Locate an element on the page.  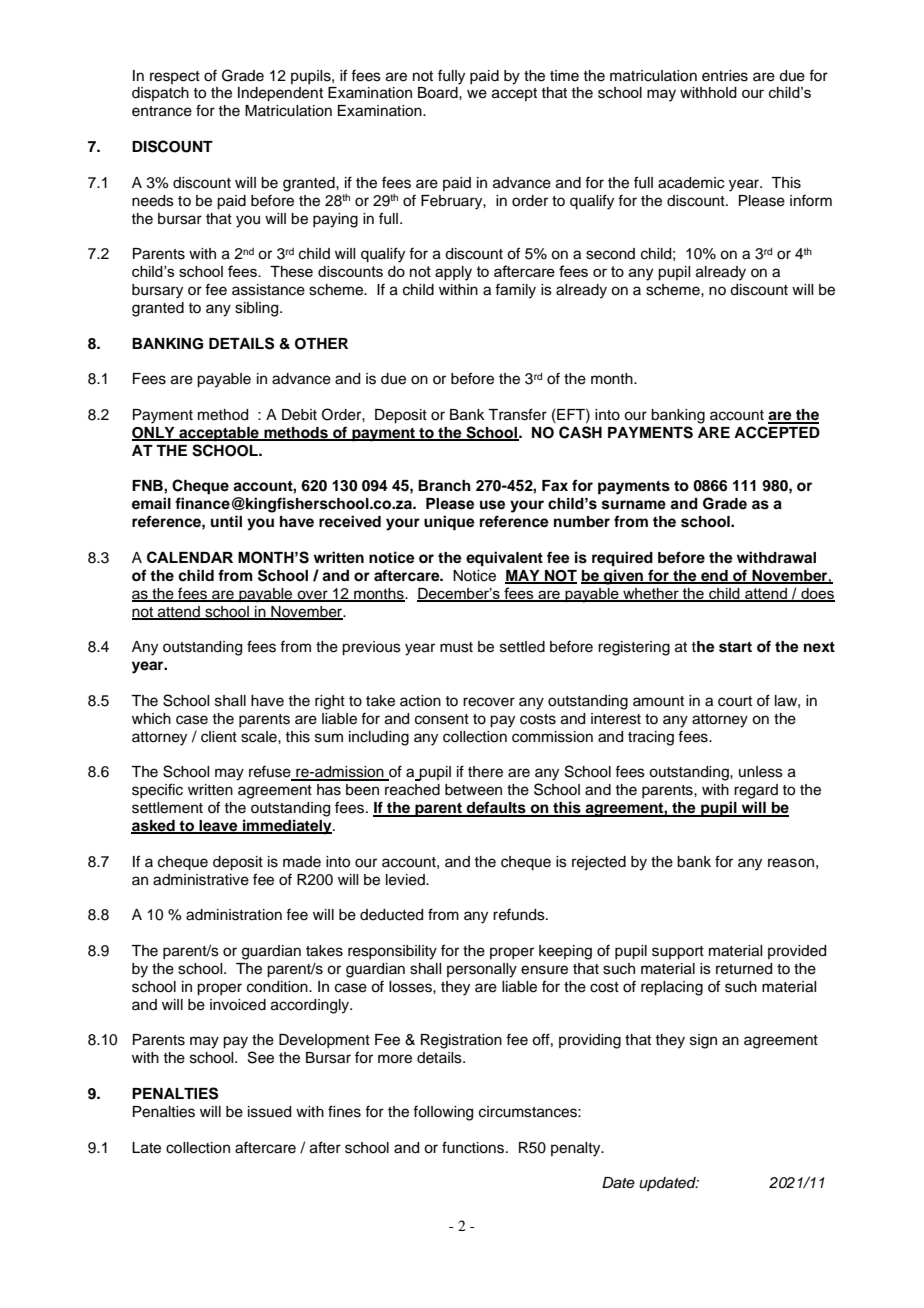
regard is located at coordinates (756, 791).
